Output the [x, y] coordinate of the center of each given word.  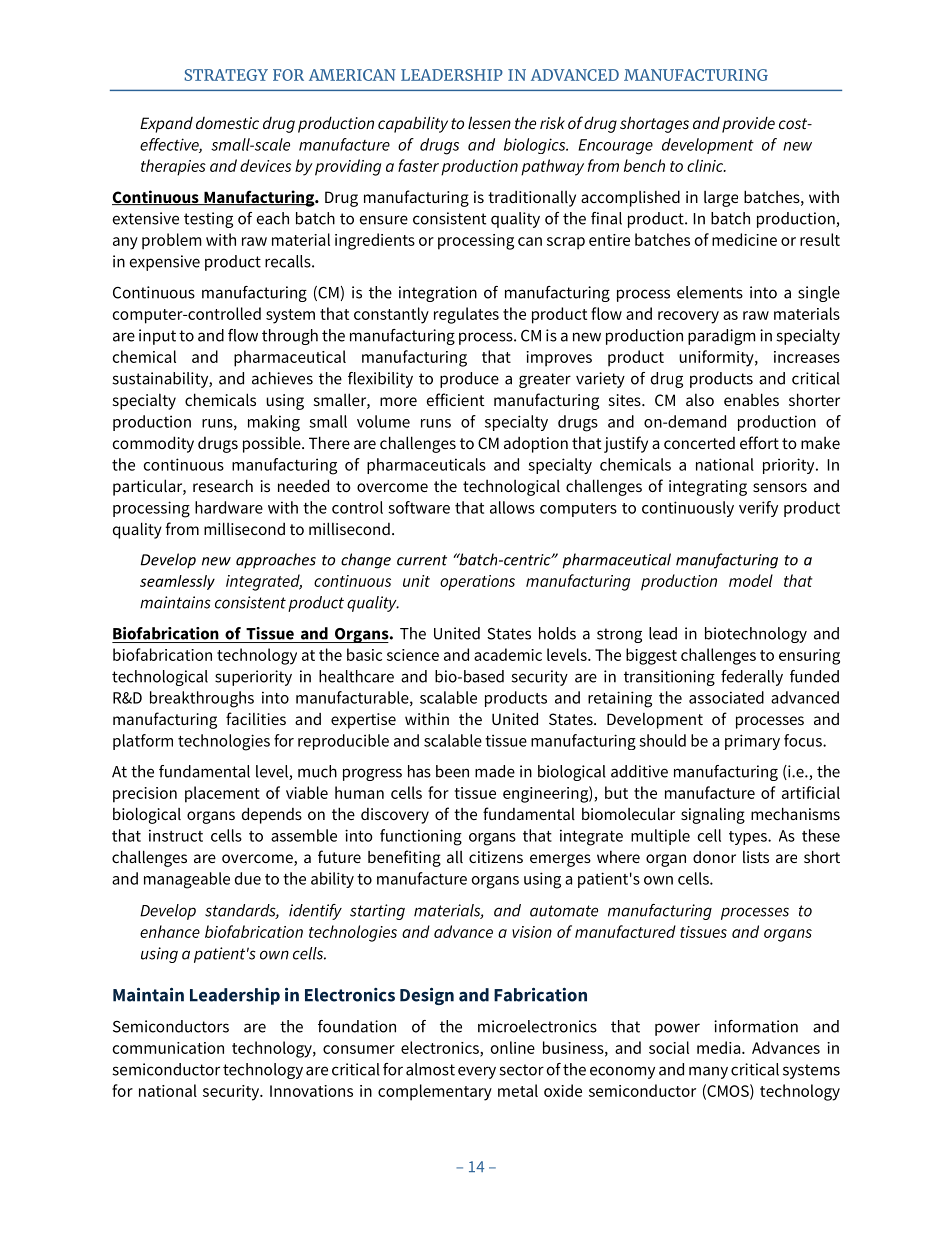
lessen [489, 122]
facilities [256, 718]
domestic [227, 123]
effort [759, 442]
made [495, 771]
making [274, 423]
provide [748, 124]
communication [168, 1048]
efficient [456, 399]
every [477, 1072]
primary [752, 742]
